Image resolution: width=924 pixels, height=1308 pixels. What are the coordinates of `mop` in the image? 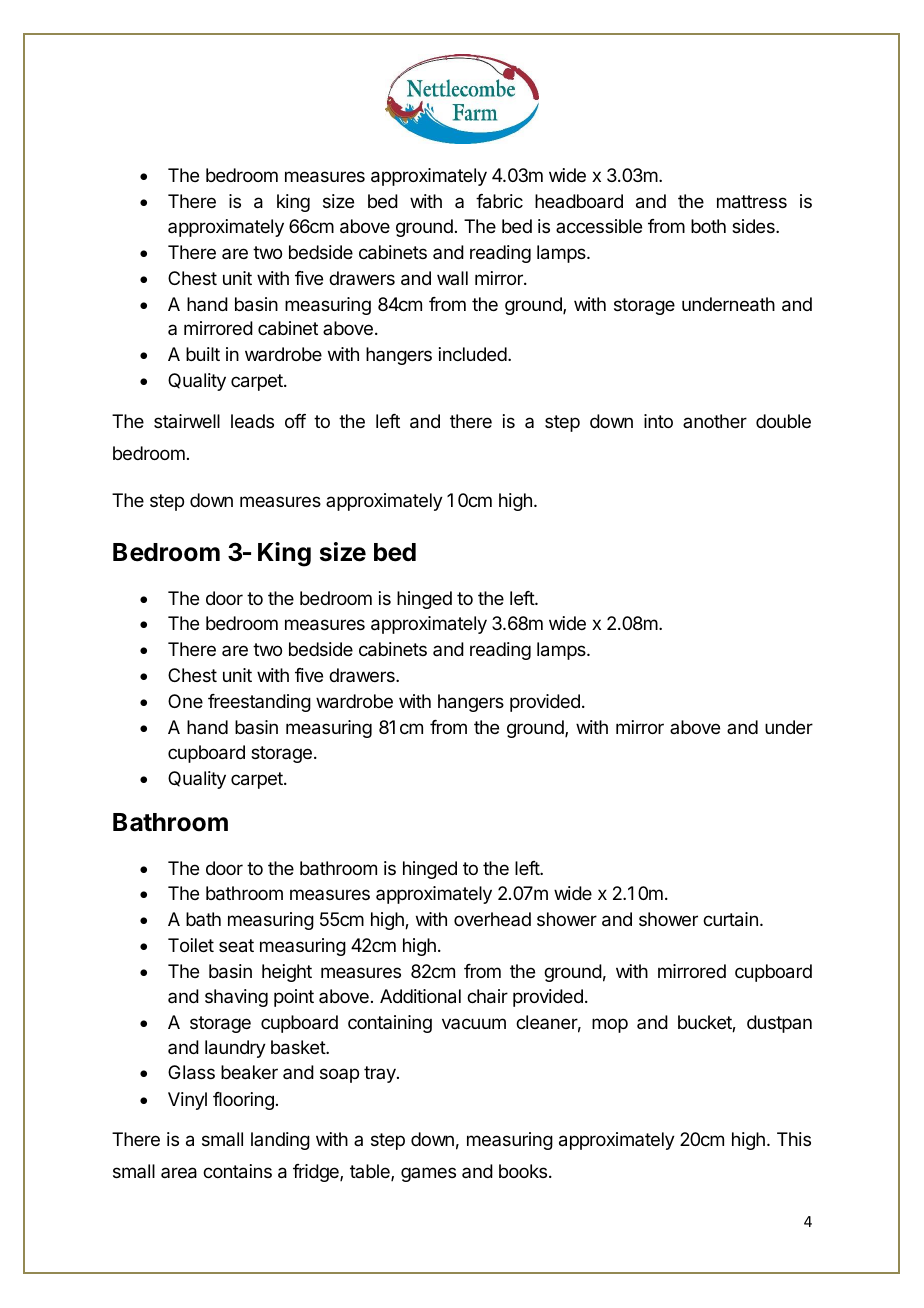 It's located at (610, 1025).
